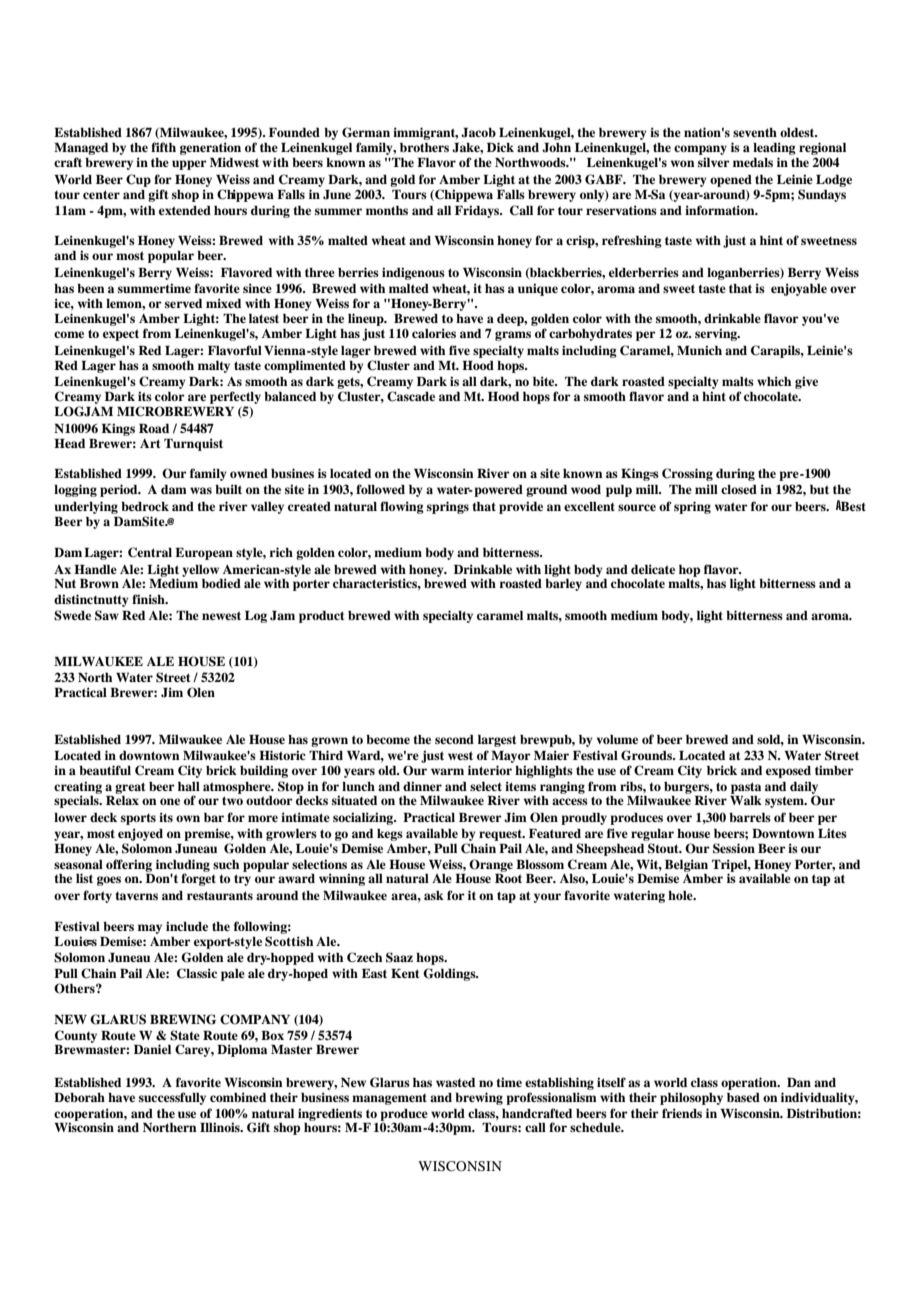 The height and width of the screenshot is (1307, 924). What do you see at coordinates (753, 162) in the screenshot?
I see `medals` at bounding box center [753, 162].
